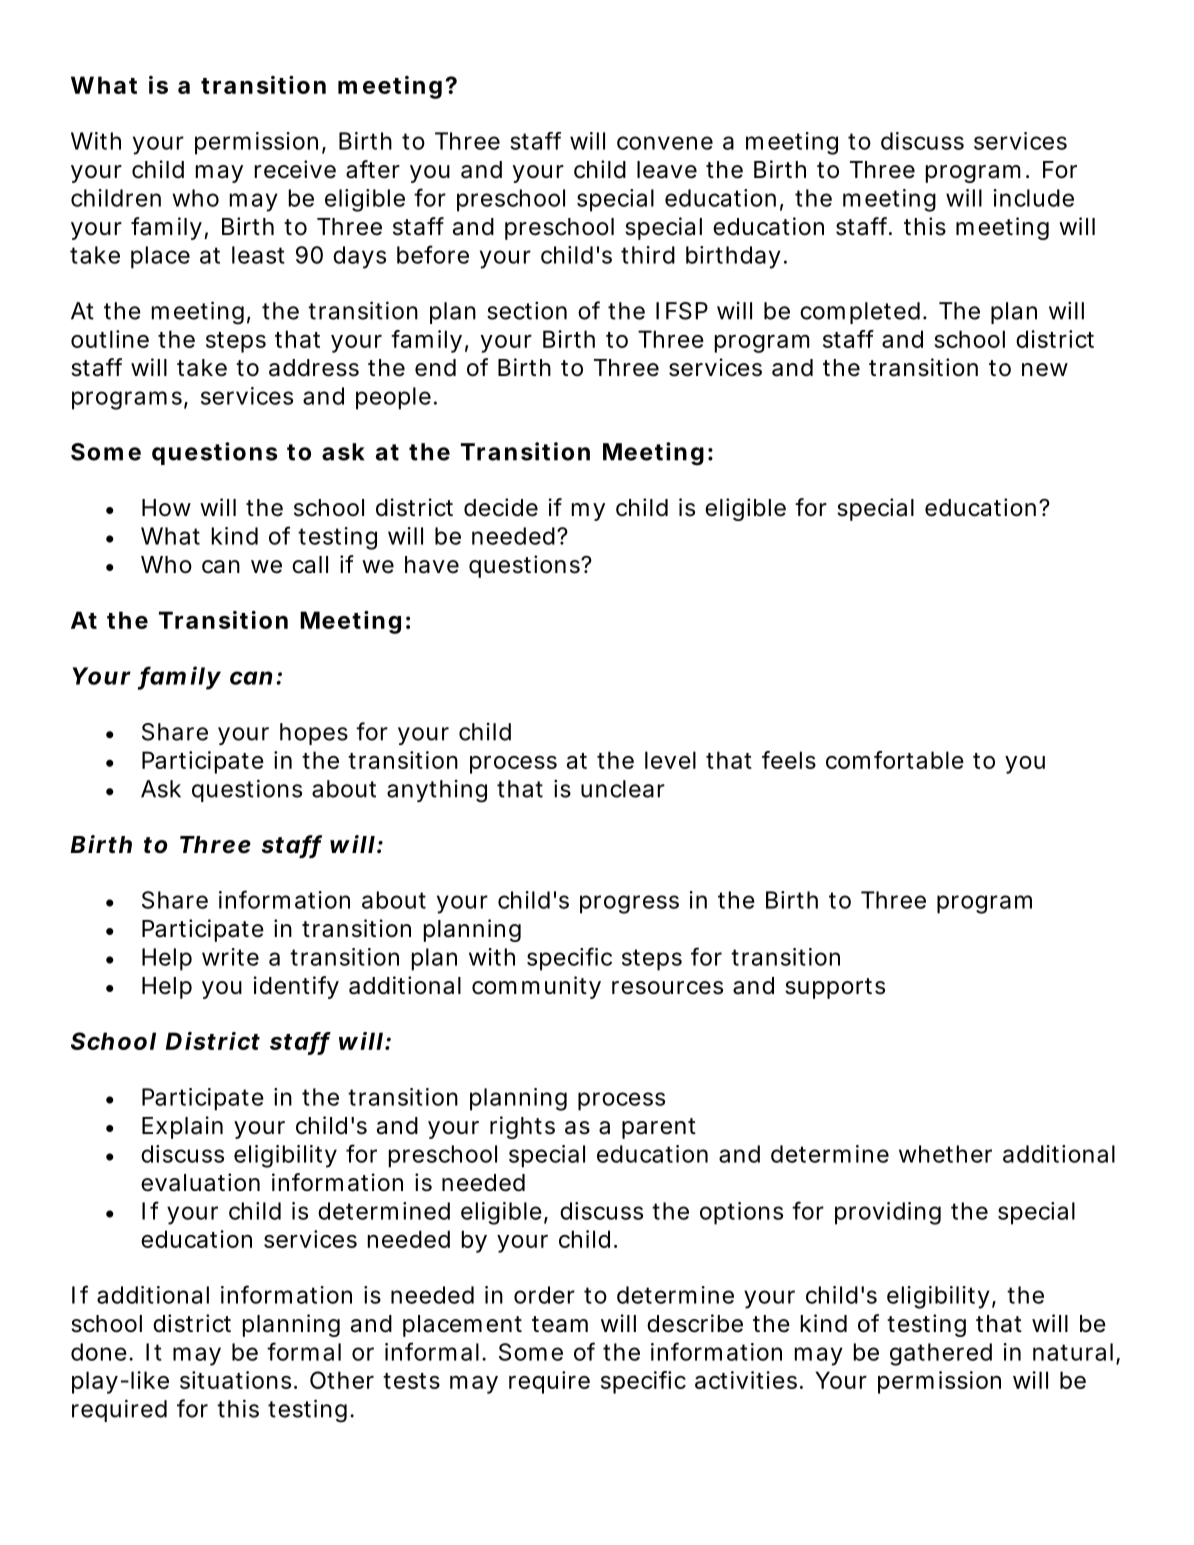 This image has width=1194, height=1545. What do you see at coordinates (295, 169) in the image?
I see `receive` at bounding box center [295, 169].
